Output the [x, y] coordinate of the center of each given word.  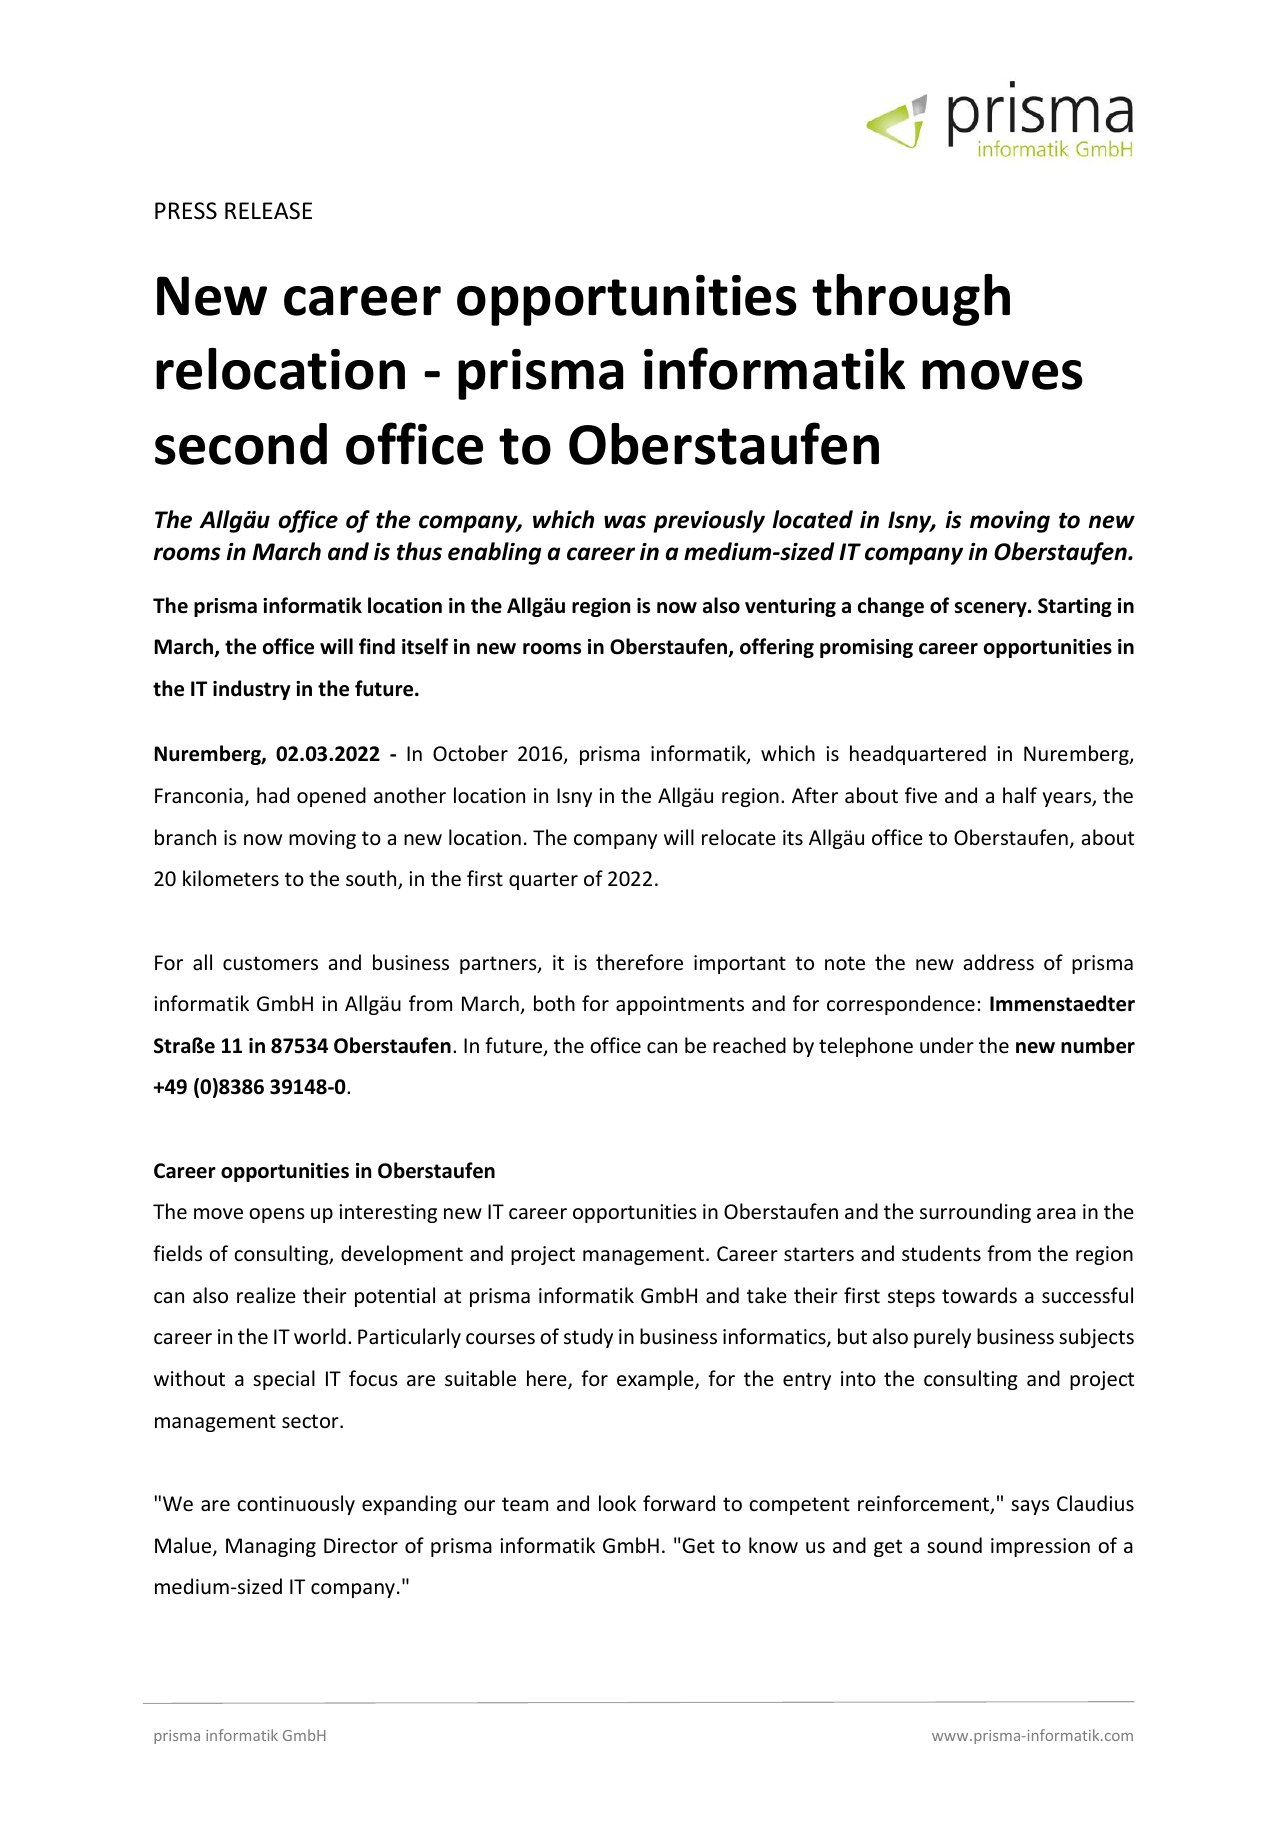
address [999, 962]
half [1020, 795]
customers [270, 963]
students [941, 1253]
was [625, 522]
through [911, 300]
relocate [739, 837]
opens [277, 1215]
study [588, 1338]
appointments [680, 1005]
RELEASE [268, 211]
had [273, 795]
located [813, 519]
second [241, 444]
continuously [296, 1505]
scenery [992, 609]
